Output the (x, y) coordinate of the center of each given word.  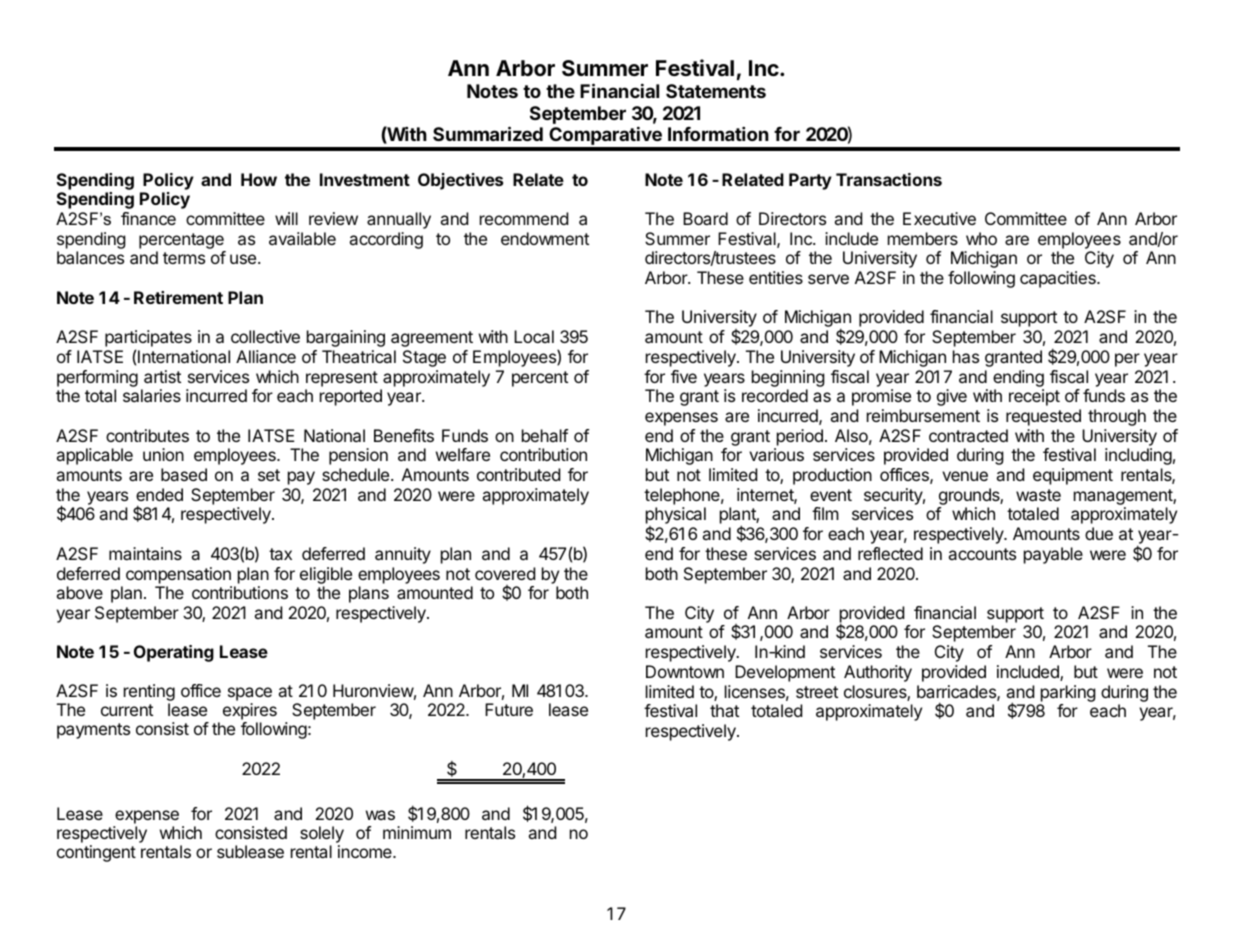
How (259, 179)
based (184, 474)
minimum (417, 832)
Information (718, 133)
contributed (518, 474)
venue (965, 476)
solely (322, 836)
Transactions (889, 179)
